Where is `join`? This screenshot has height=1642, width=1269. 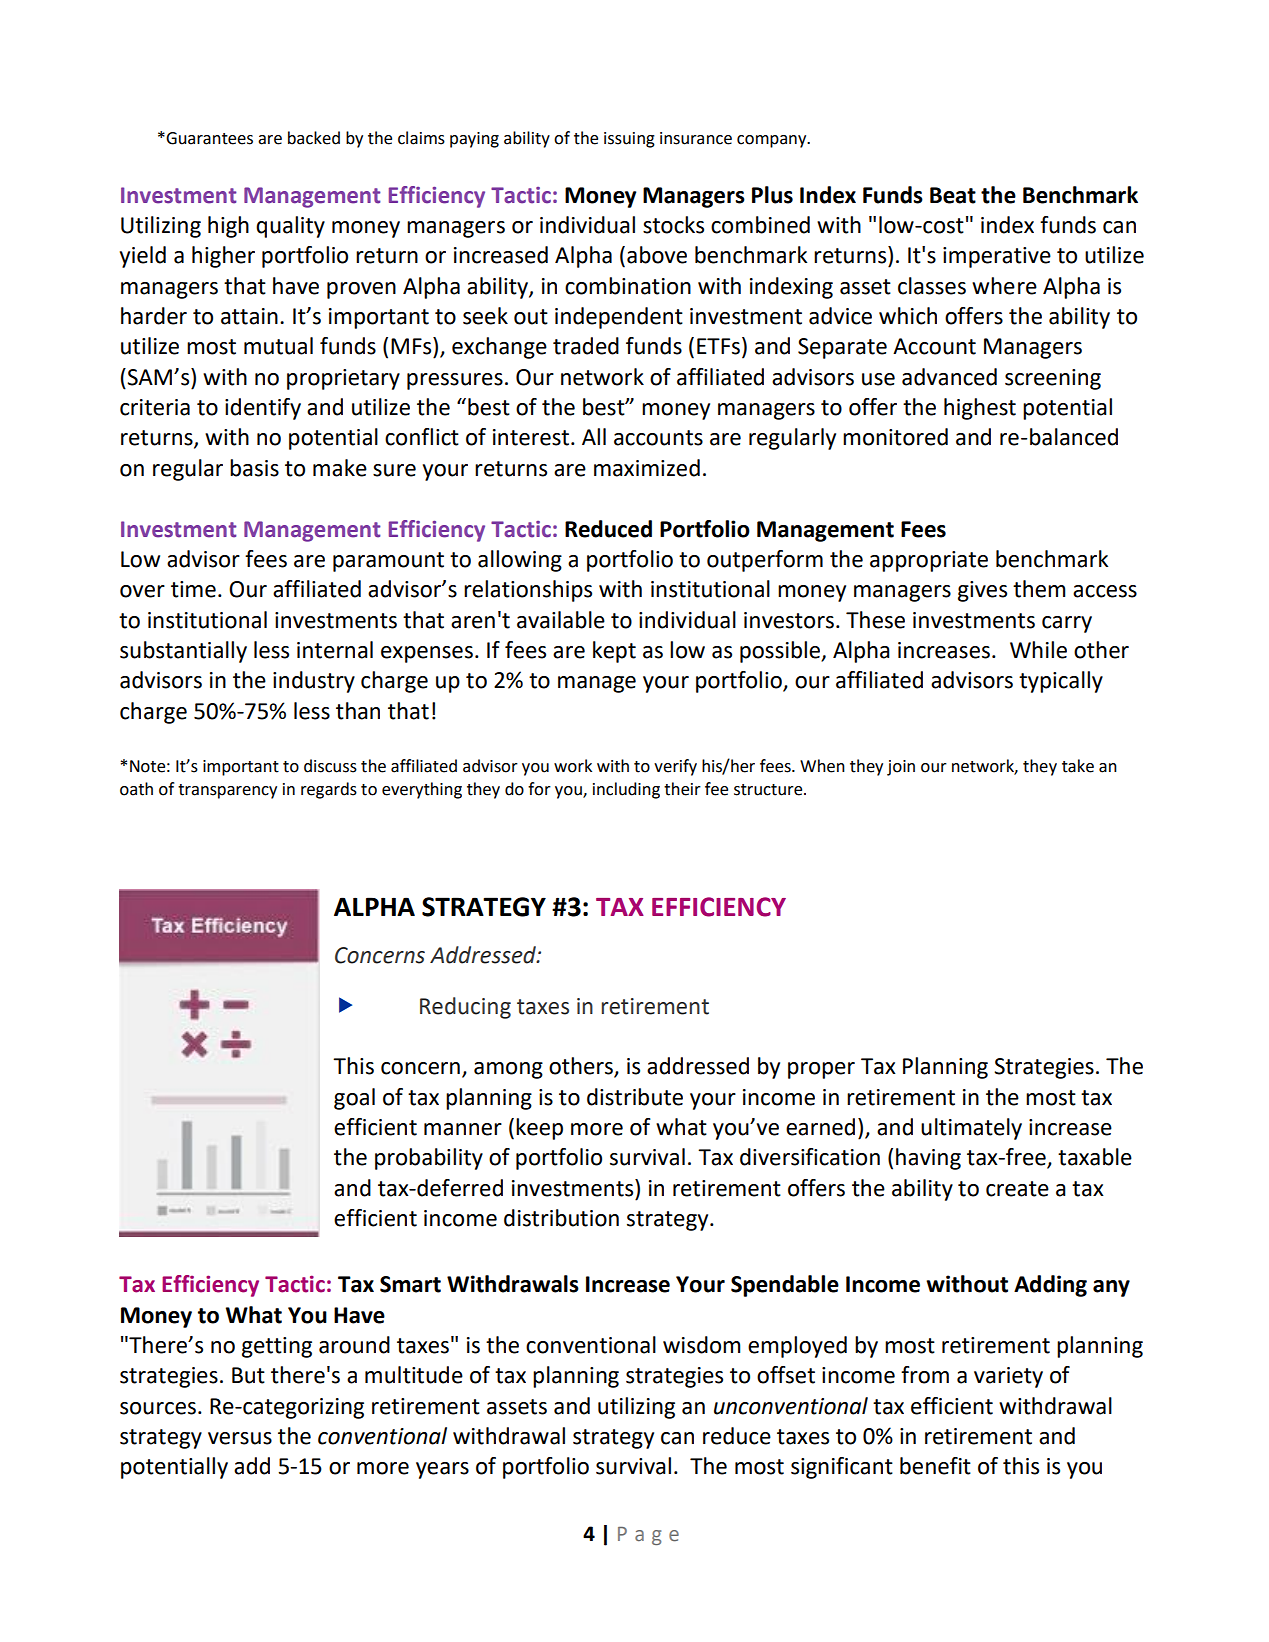
join is located at coordinates (901, 768).
